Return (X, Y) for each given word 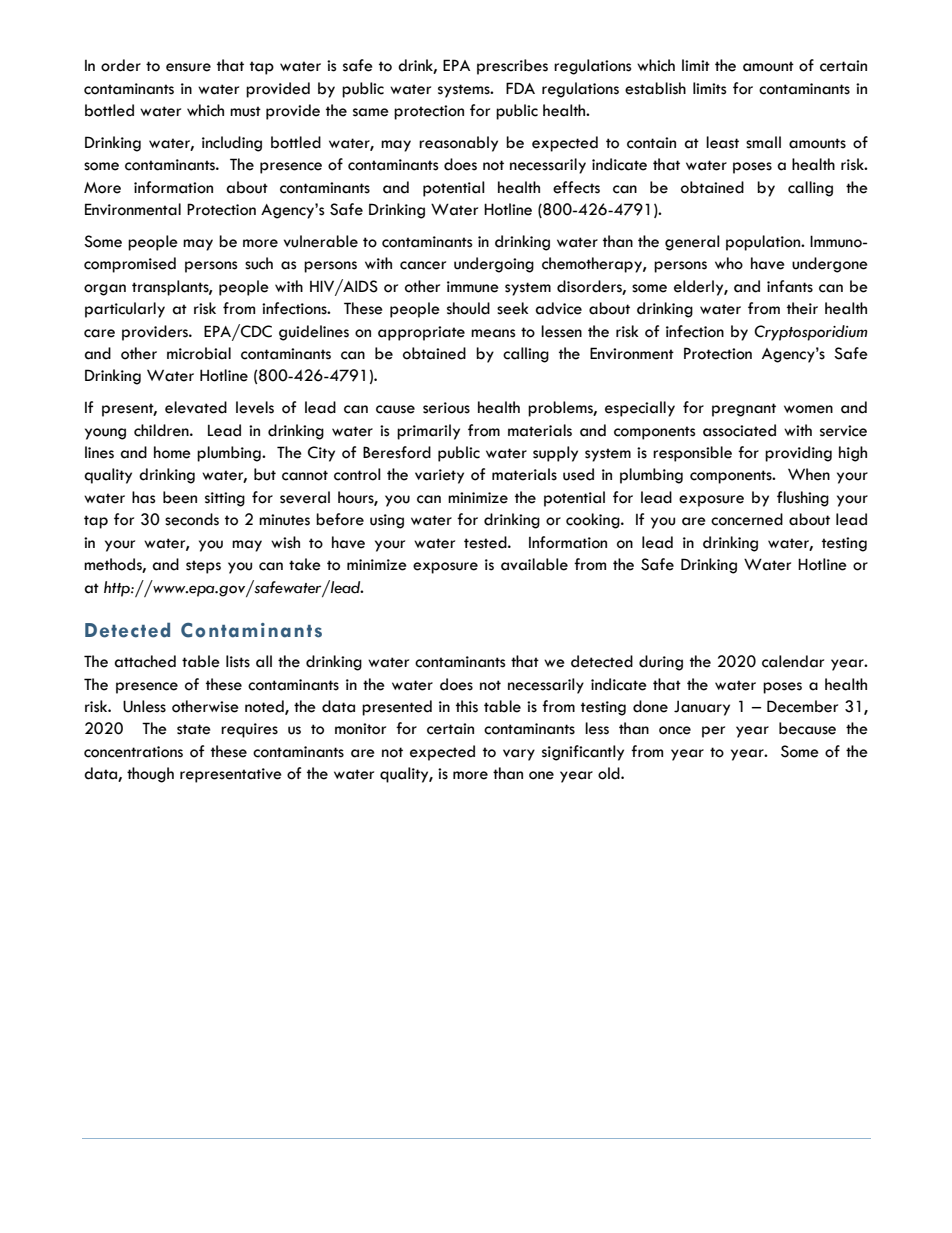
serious (446, 408)
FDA (520, 88)
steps (203, 567)
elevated (196, 407)
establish (655, 88)
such (259, 263)
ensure (188, 67)
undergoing (494, 265)
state (194, 729)
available (534, 564)
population (764, 243)
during (661, 663)
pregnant (744, 410)
